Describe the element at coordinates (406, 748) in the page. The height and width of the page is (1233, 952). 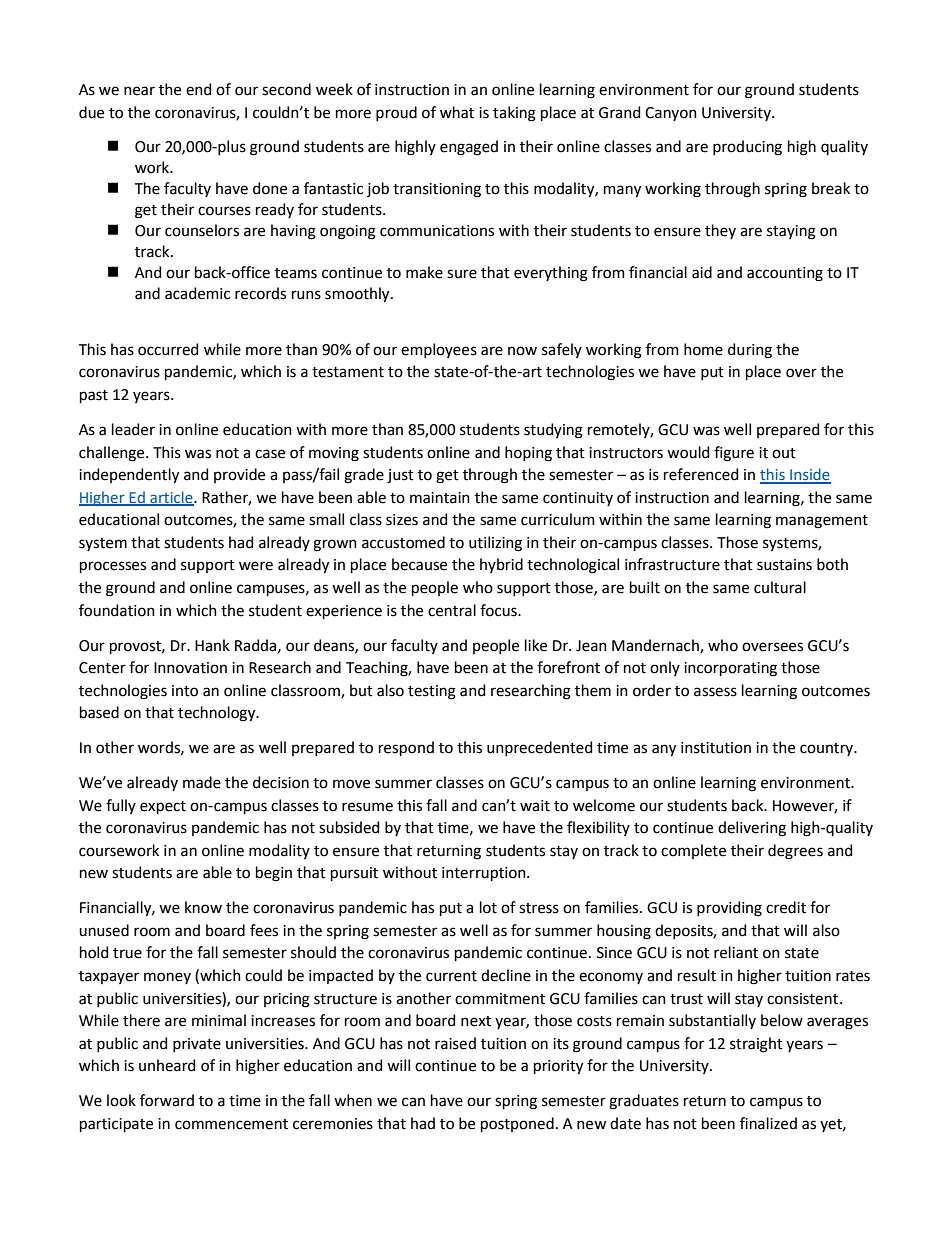
I see `respond` at that location.
